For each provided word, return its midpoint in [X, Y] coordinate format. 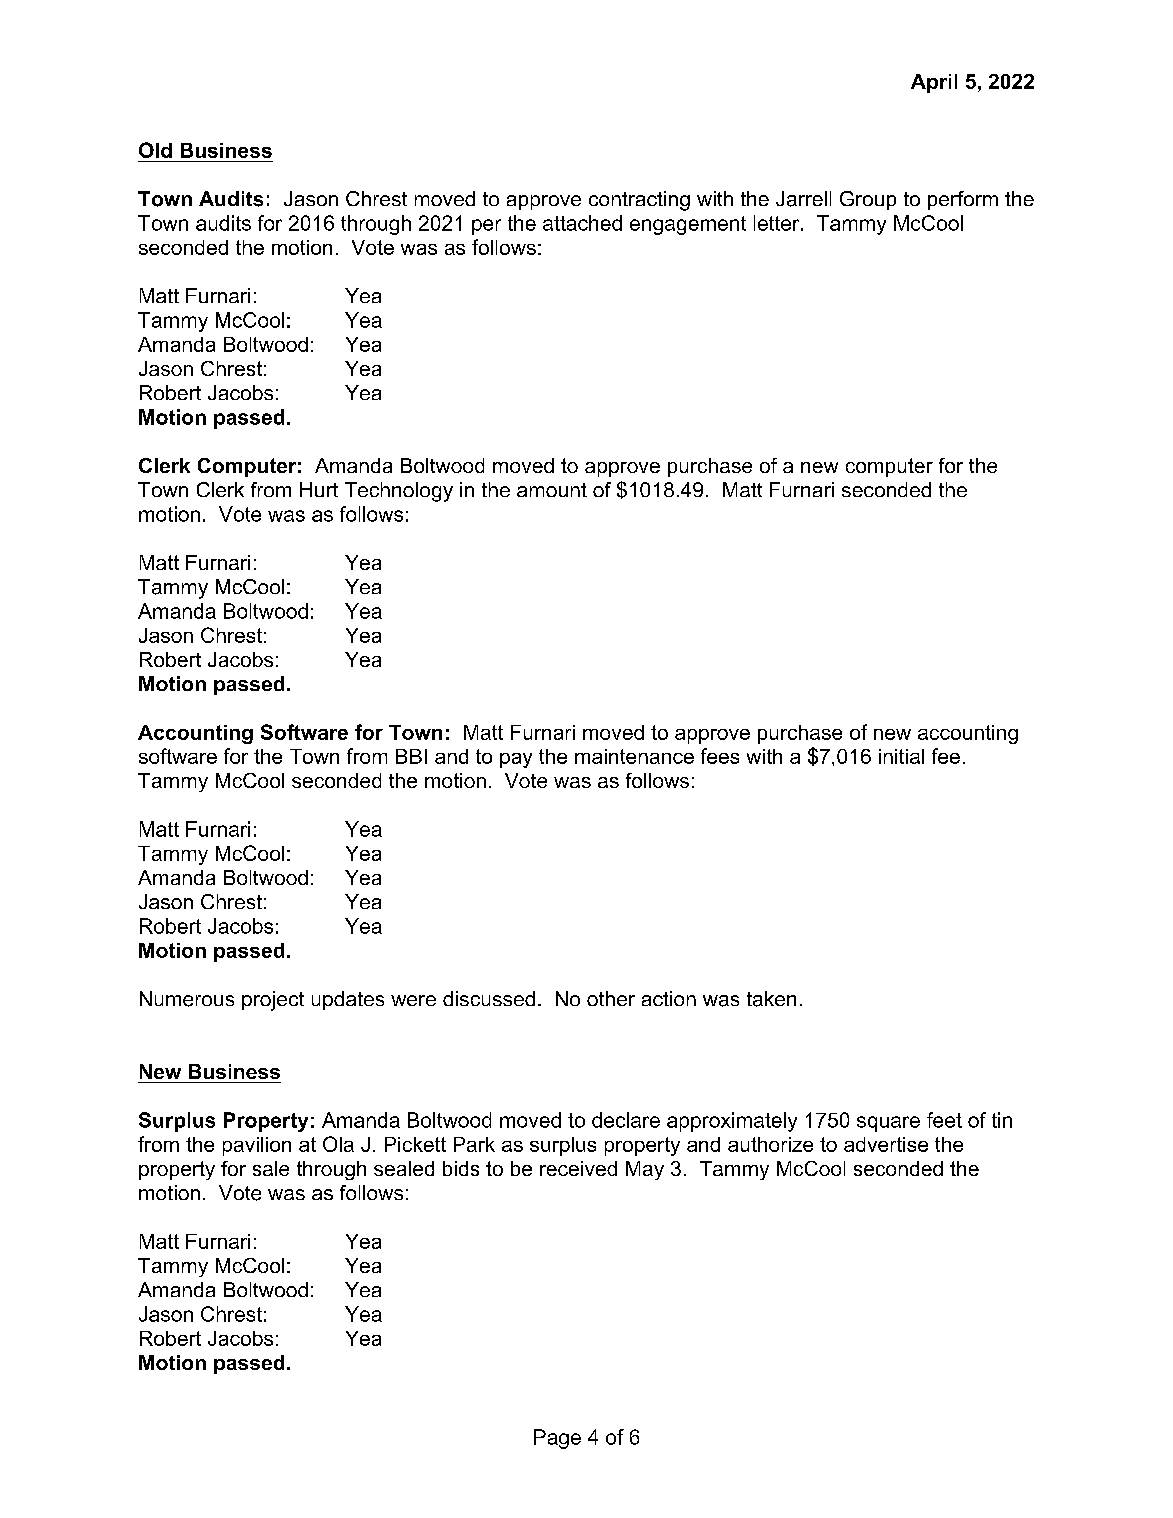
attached [582, 223]
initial [901, 756]
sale [271, 1168]
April [934, 83]
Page [557, 1439]
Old [155, 150]
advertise [886, 1144]
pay [516, 760]
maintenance [634, 756]
